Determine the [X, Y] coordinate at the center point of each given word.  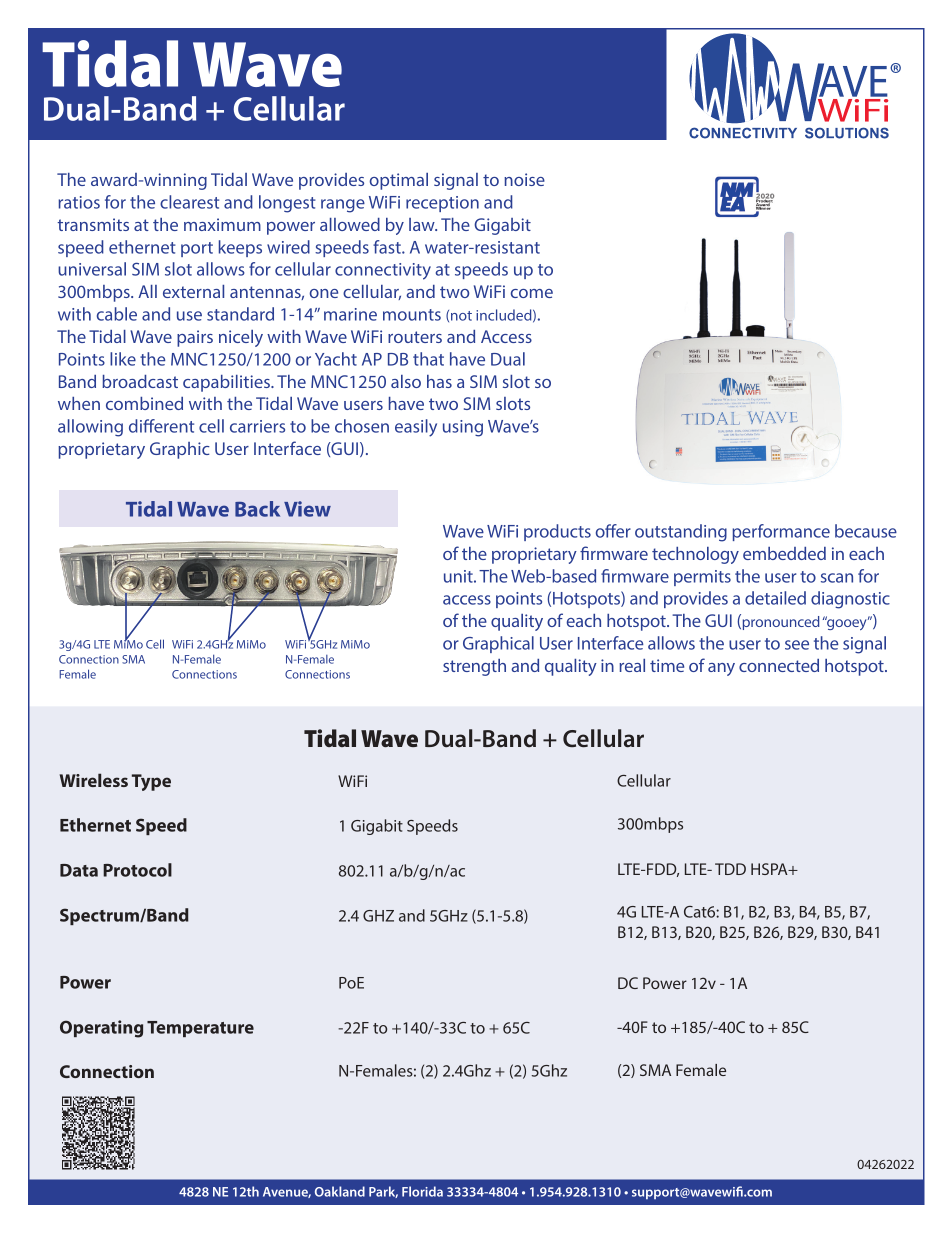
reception [442, 204]
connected [779, 665]
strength [474, 667]
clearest [189, 202]
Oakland [340, 1191]
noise [524, 179]
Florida [422, 1191]
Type [151, 782]
